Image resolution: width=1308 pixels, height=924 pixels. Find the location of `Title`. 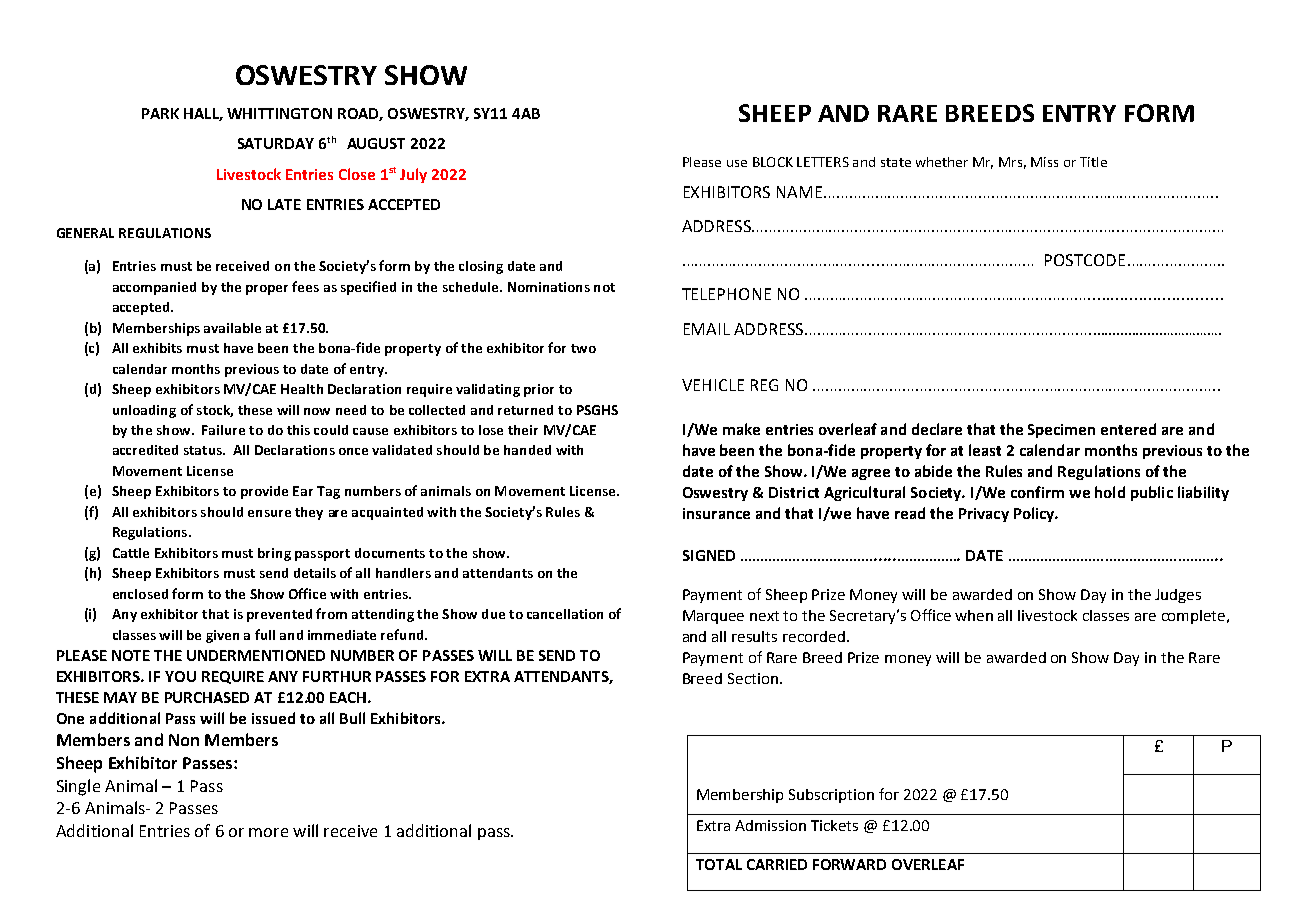

Title is located at coordinates (1093, 162).
